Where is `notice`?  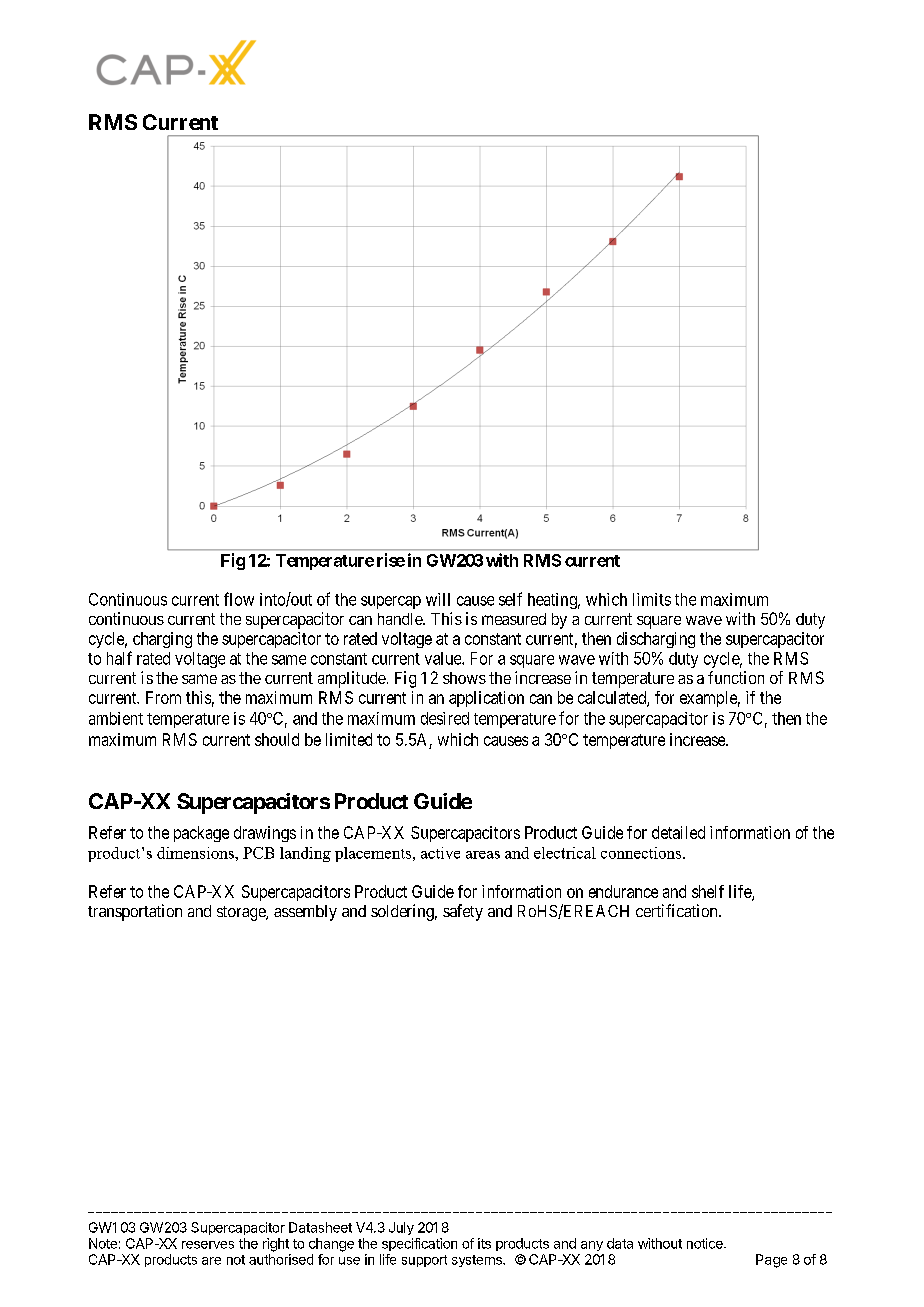 notice is located at coordinates (706, 1243).
